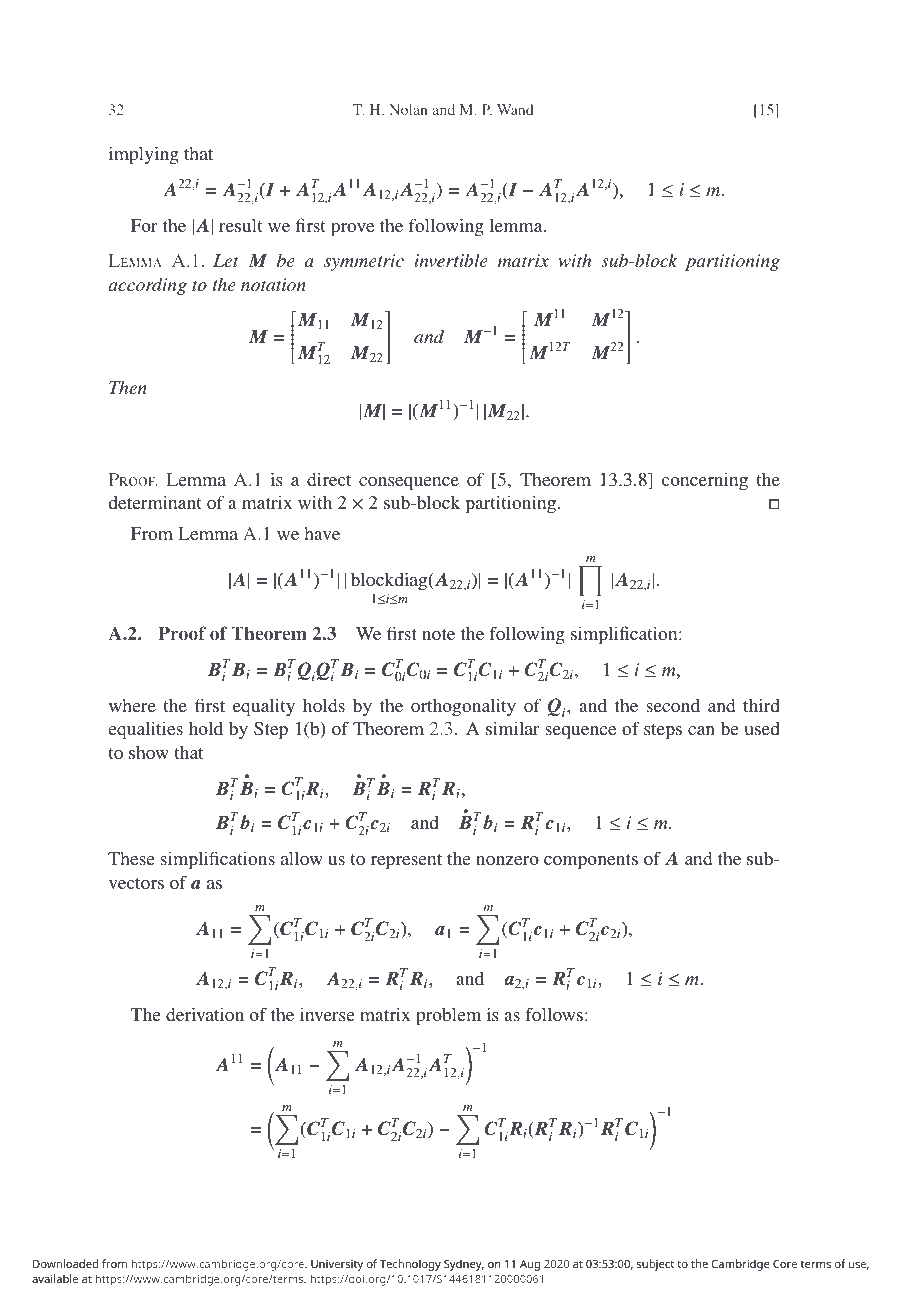 This screenshot has width=924, height=1313. Describe the element at coordinates (408, 109) in the screenshot. I see `Nolan` at that location.
